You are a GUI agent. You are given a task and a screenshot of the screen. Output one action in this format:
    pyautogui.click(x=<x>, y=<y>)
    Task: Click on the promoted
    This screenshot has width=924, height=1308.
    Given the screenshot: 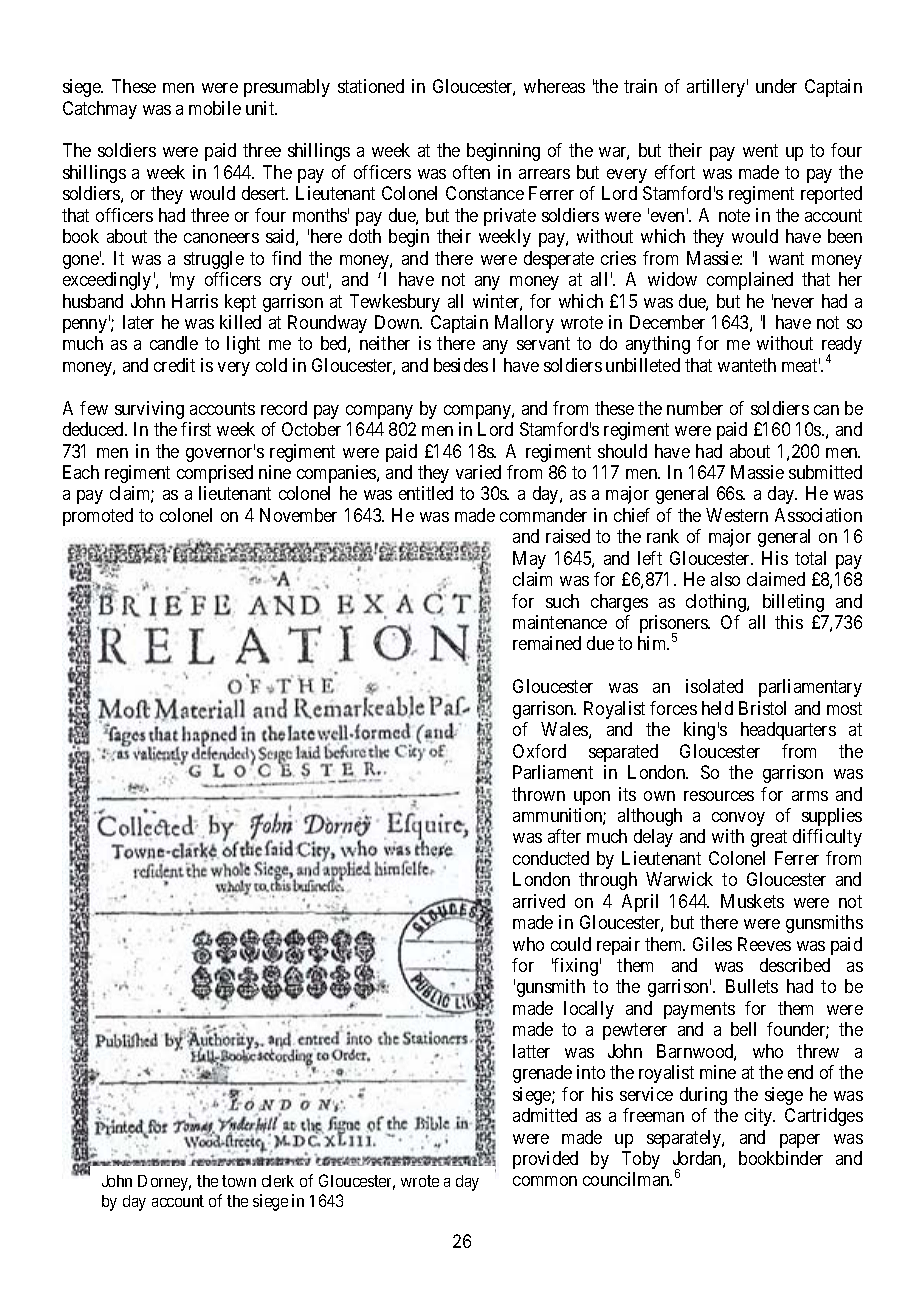 What is the action you would take?
    pyautogui.click(x=98, y=517)
